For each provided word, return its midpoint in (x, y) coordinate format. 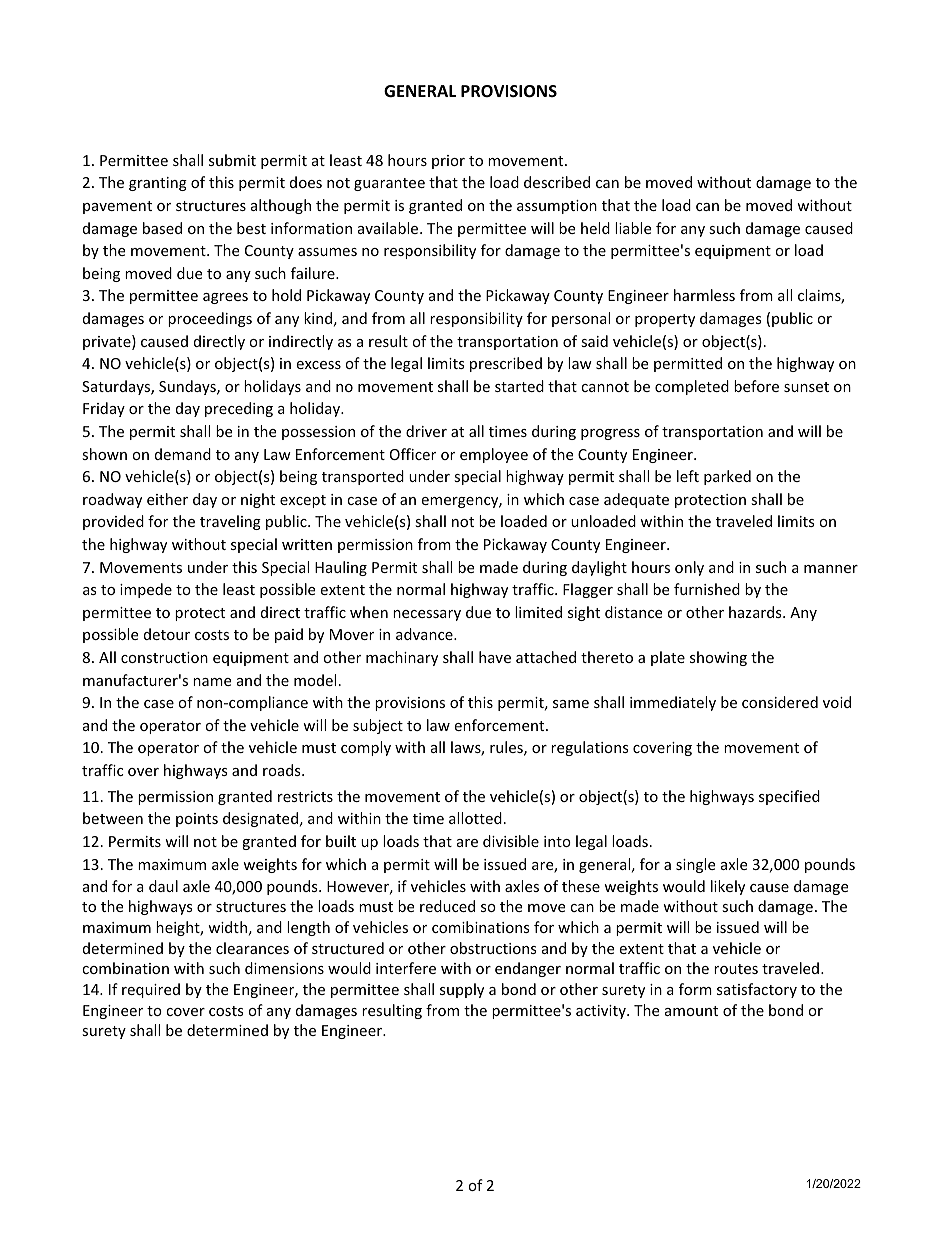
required (151, 990)
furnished (707, 589)
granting (158, 184)
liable (633, 228)
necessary (427, 615)
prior (448, 162)
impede (146, 590)
